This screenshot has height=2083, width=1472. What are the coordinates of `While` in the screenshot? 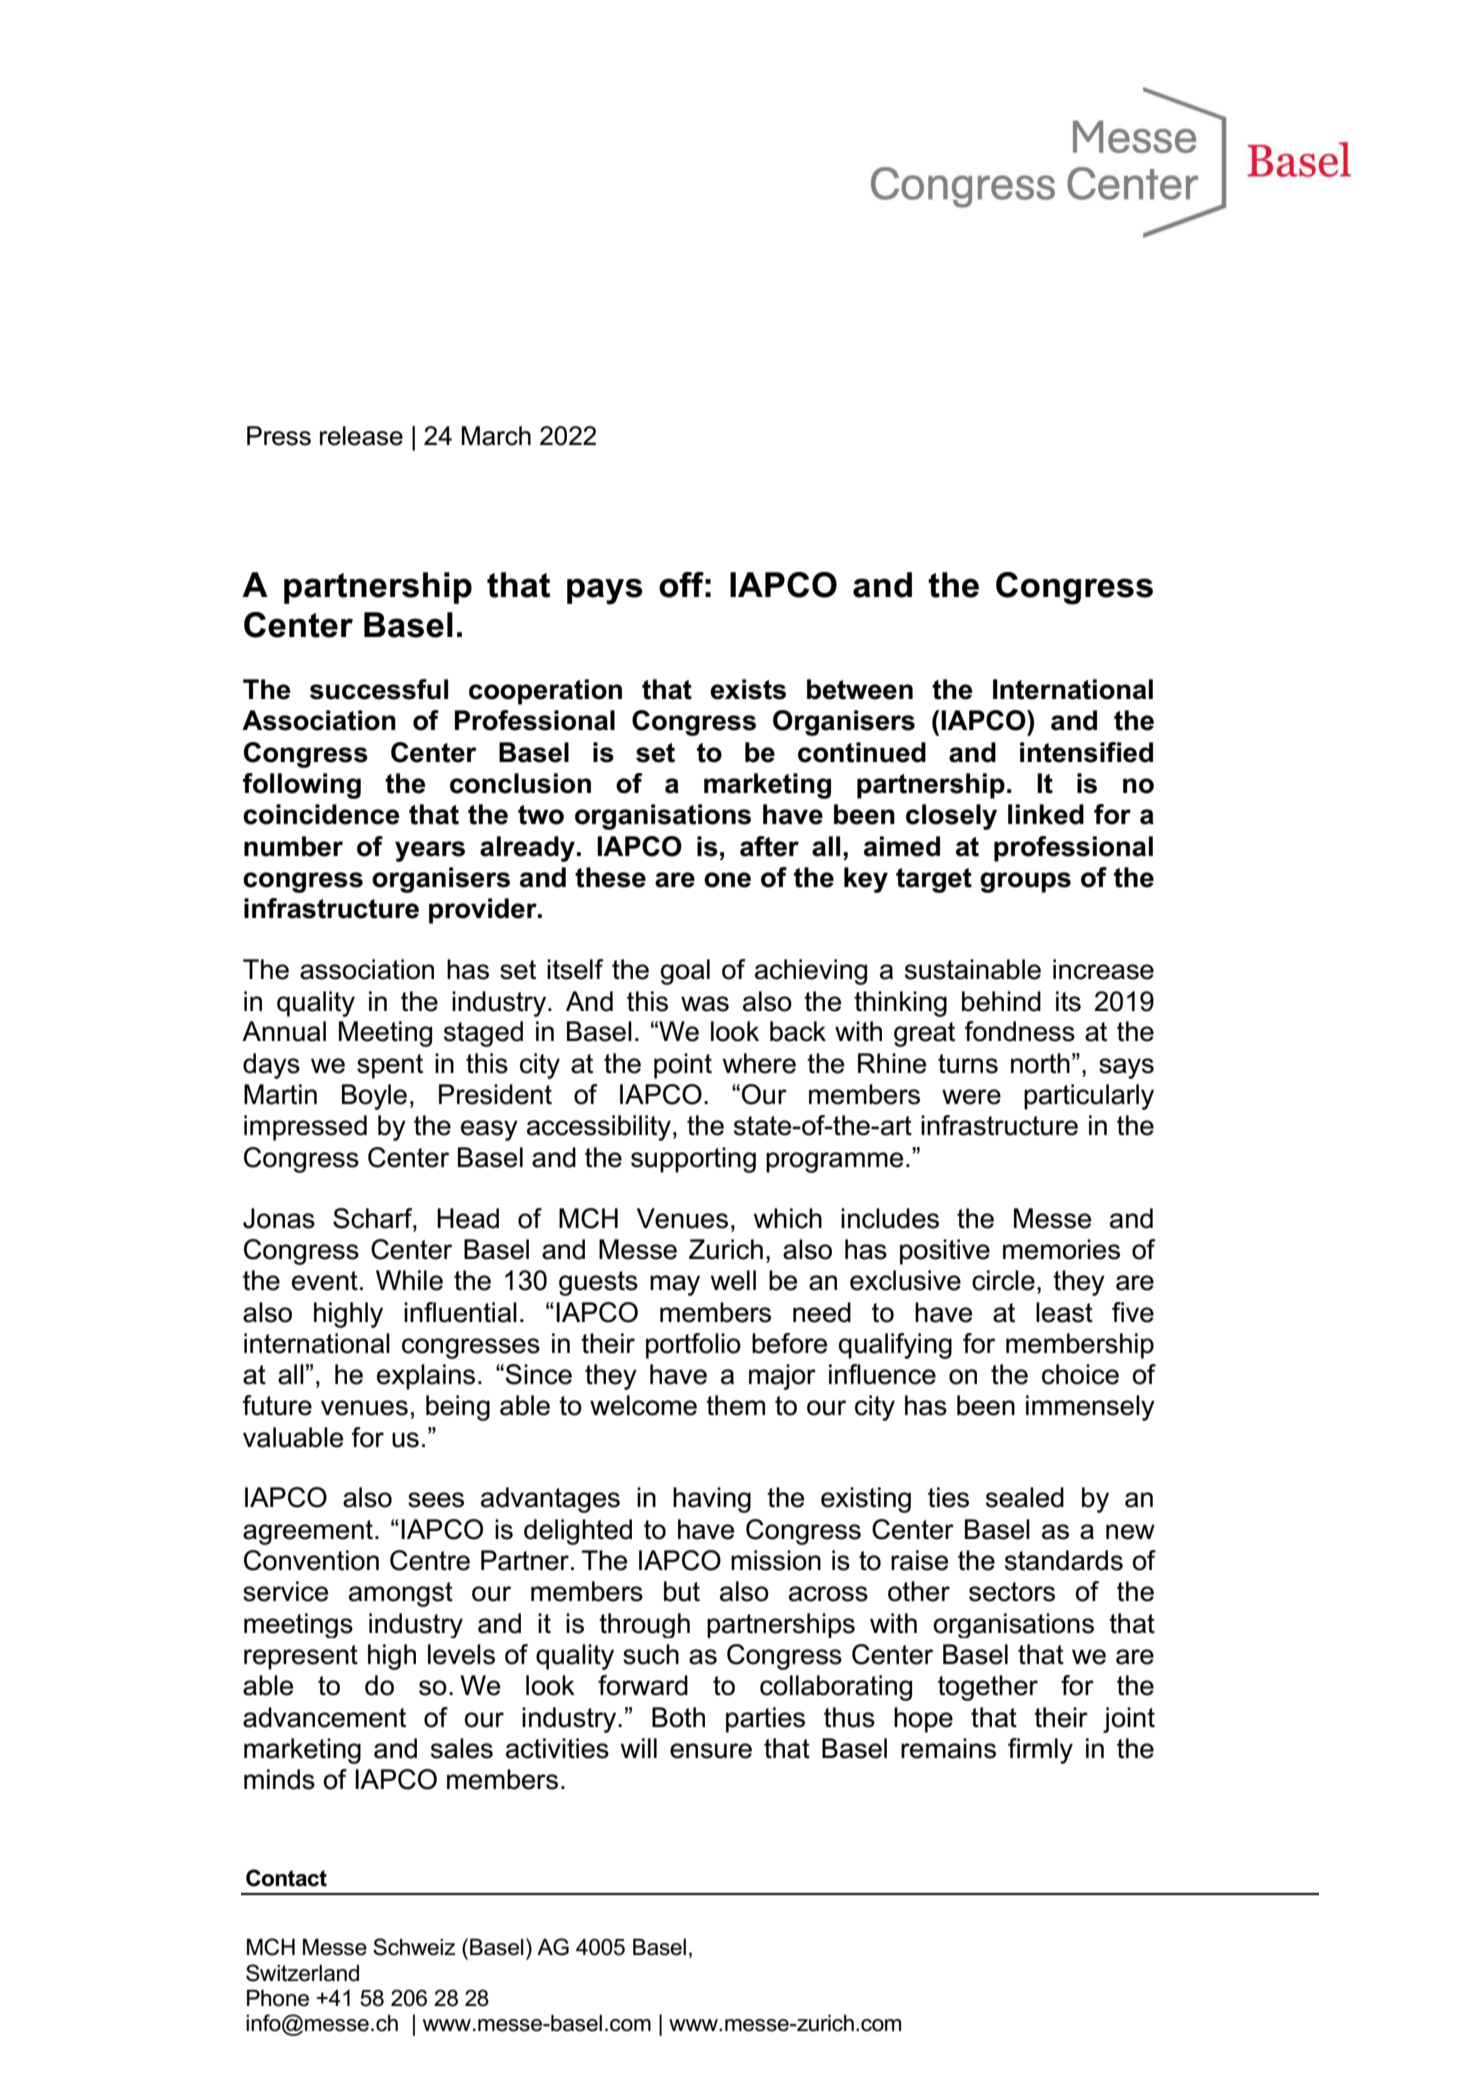 It's located at (409, 1280).
